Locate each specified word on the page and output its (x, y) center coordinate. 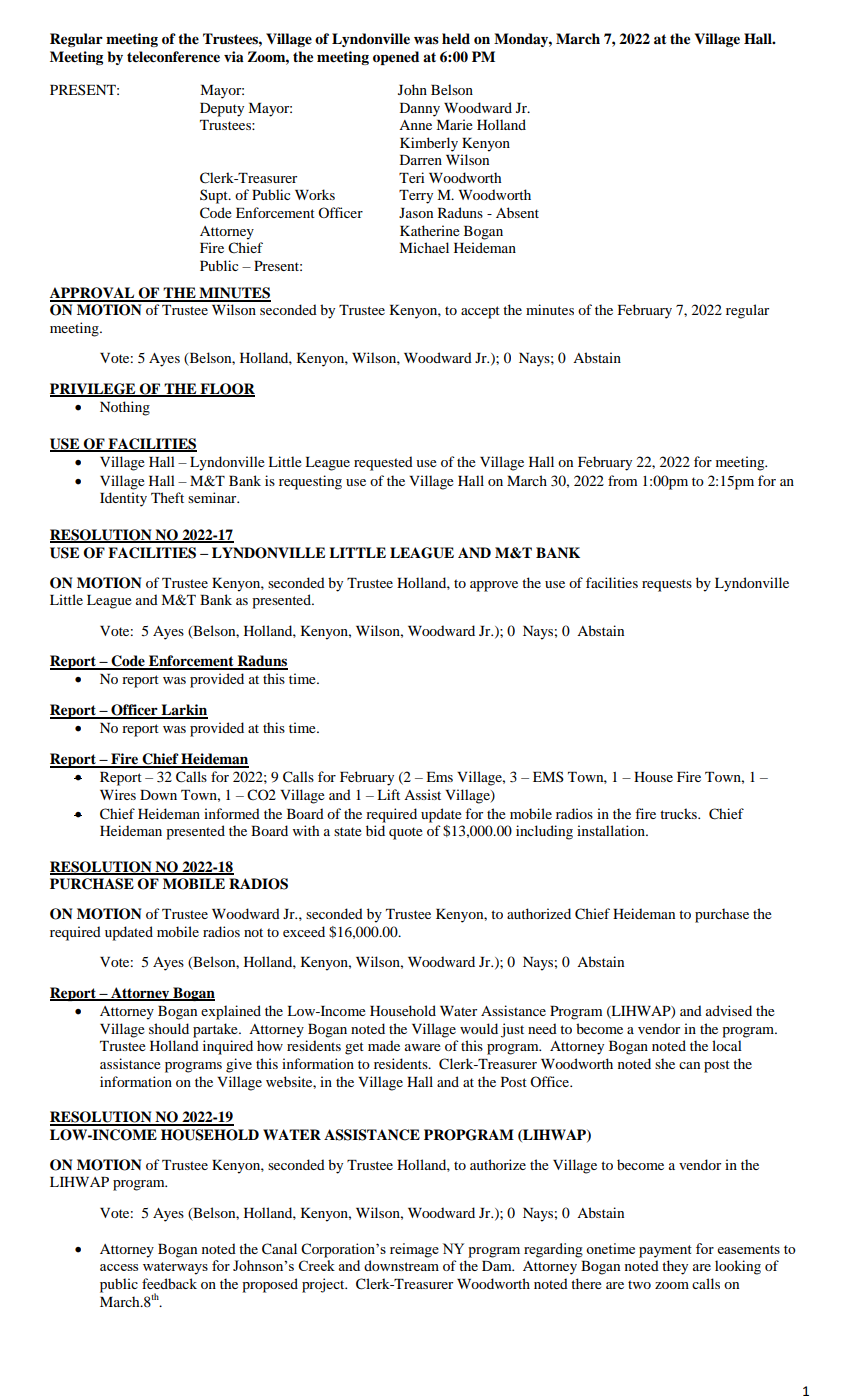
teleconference (173, 56)
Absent (517, 212)
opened (396, 58)
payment (665, 1251)
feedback (169, 1283)
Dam (498, 1266)
